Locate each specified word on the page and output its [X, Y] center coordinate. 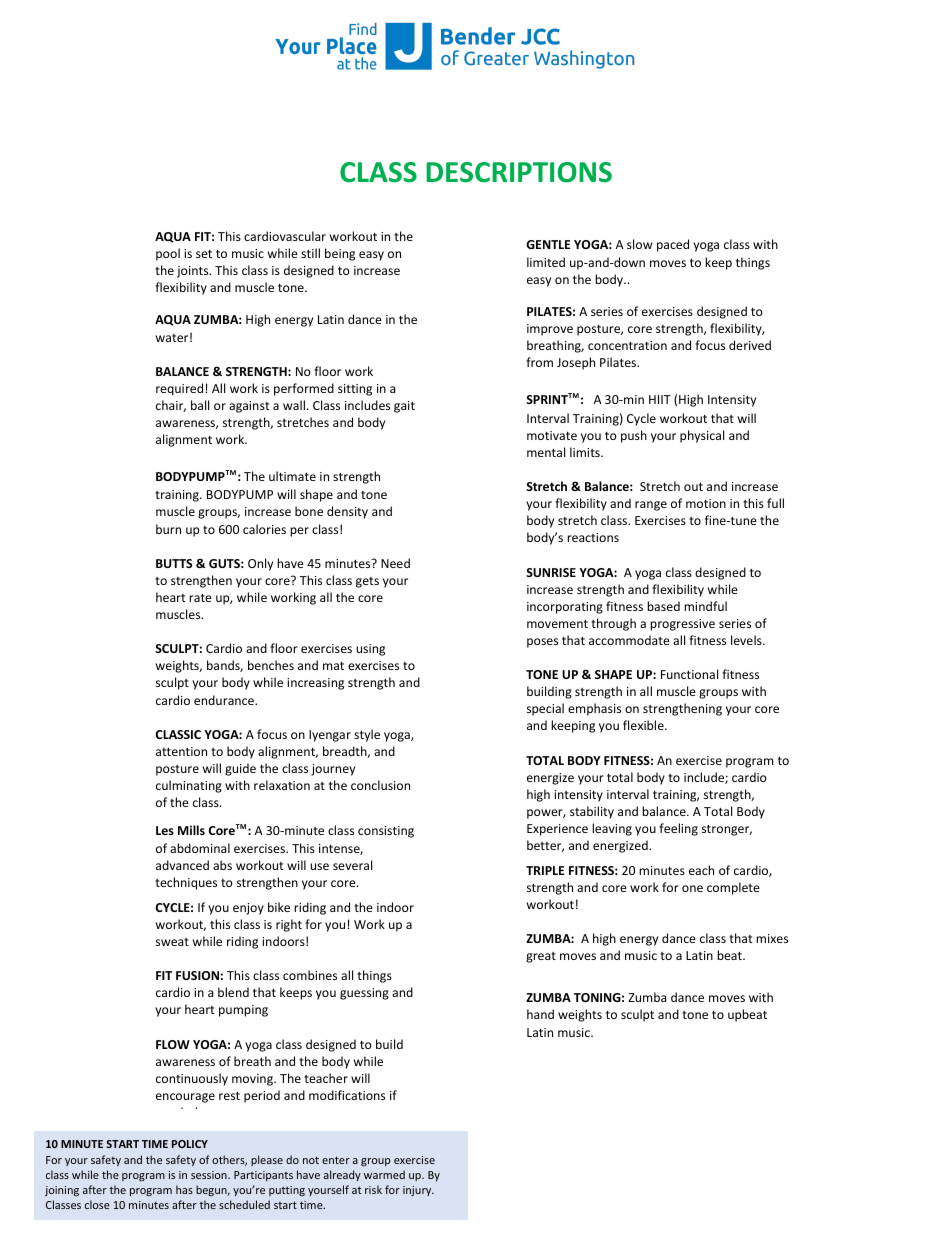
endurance [225, 700]
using [370, 650]
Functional [689, 674]
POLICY [190, 1144]
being [340, 254]
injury [418, 1191]
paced [673, 245]
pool [168, 254]
